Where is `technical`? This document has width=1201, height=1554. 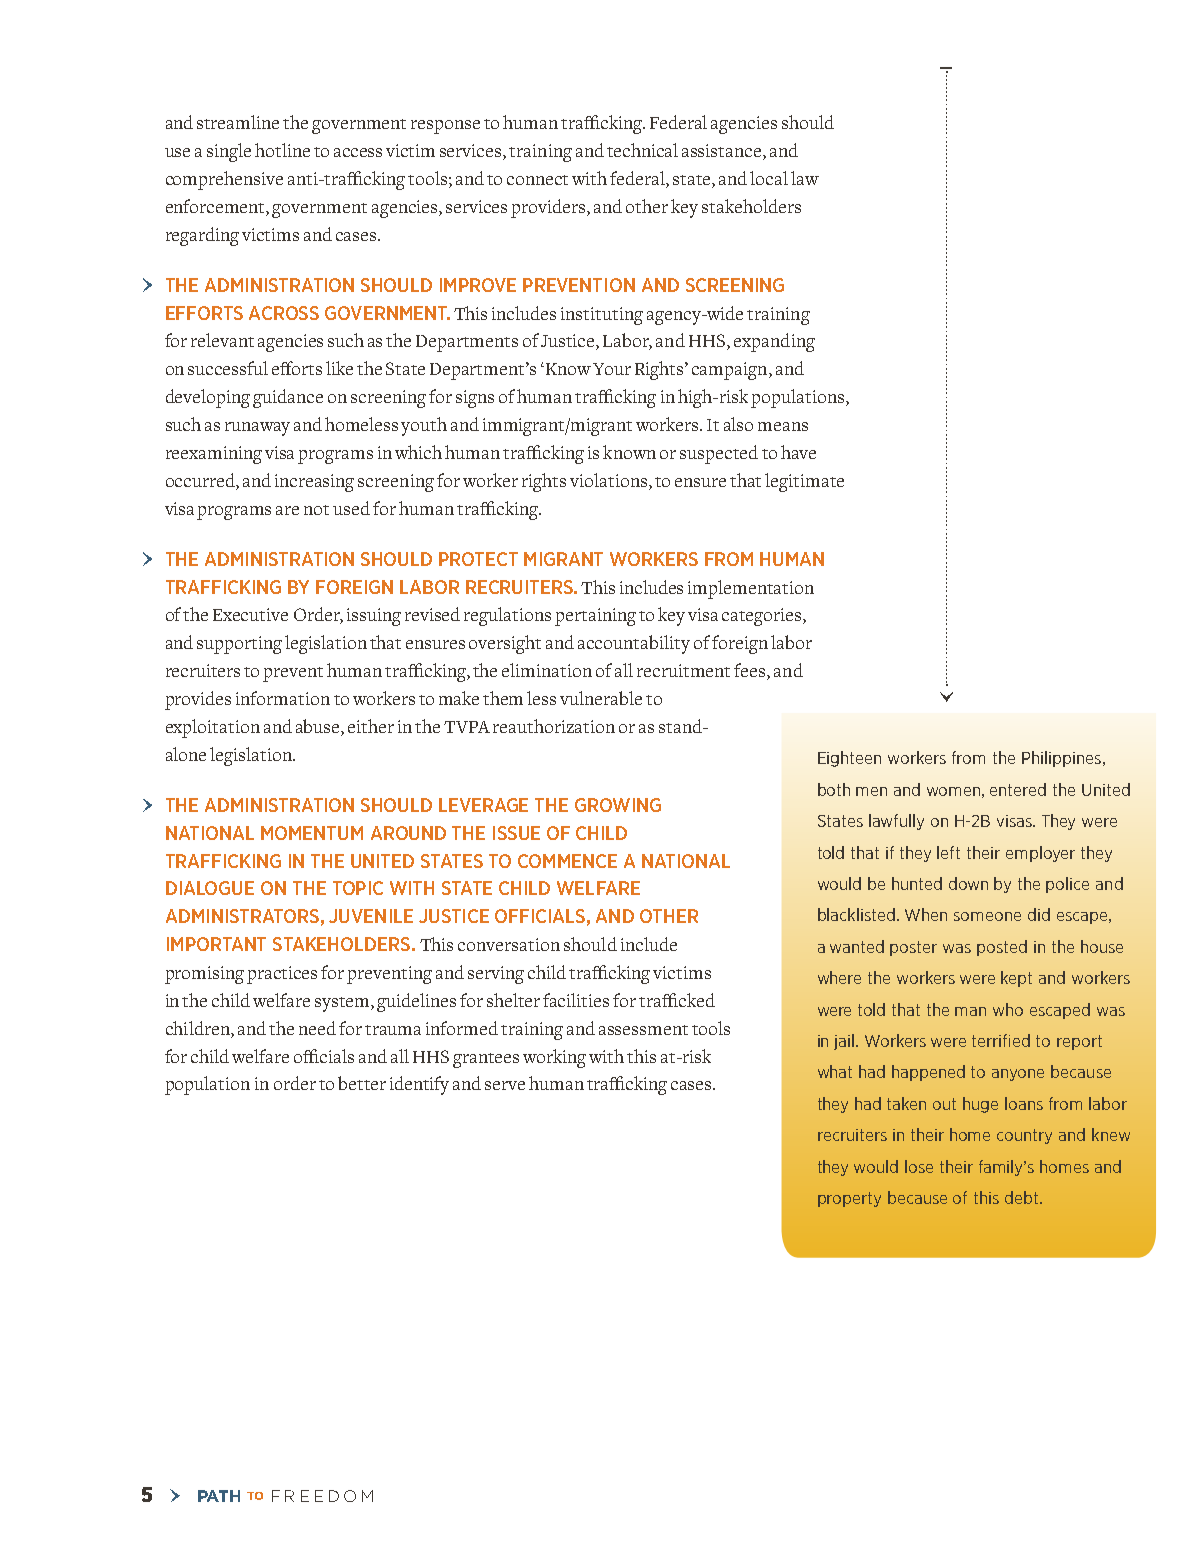
technical is located at coordinates (642, 150).
